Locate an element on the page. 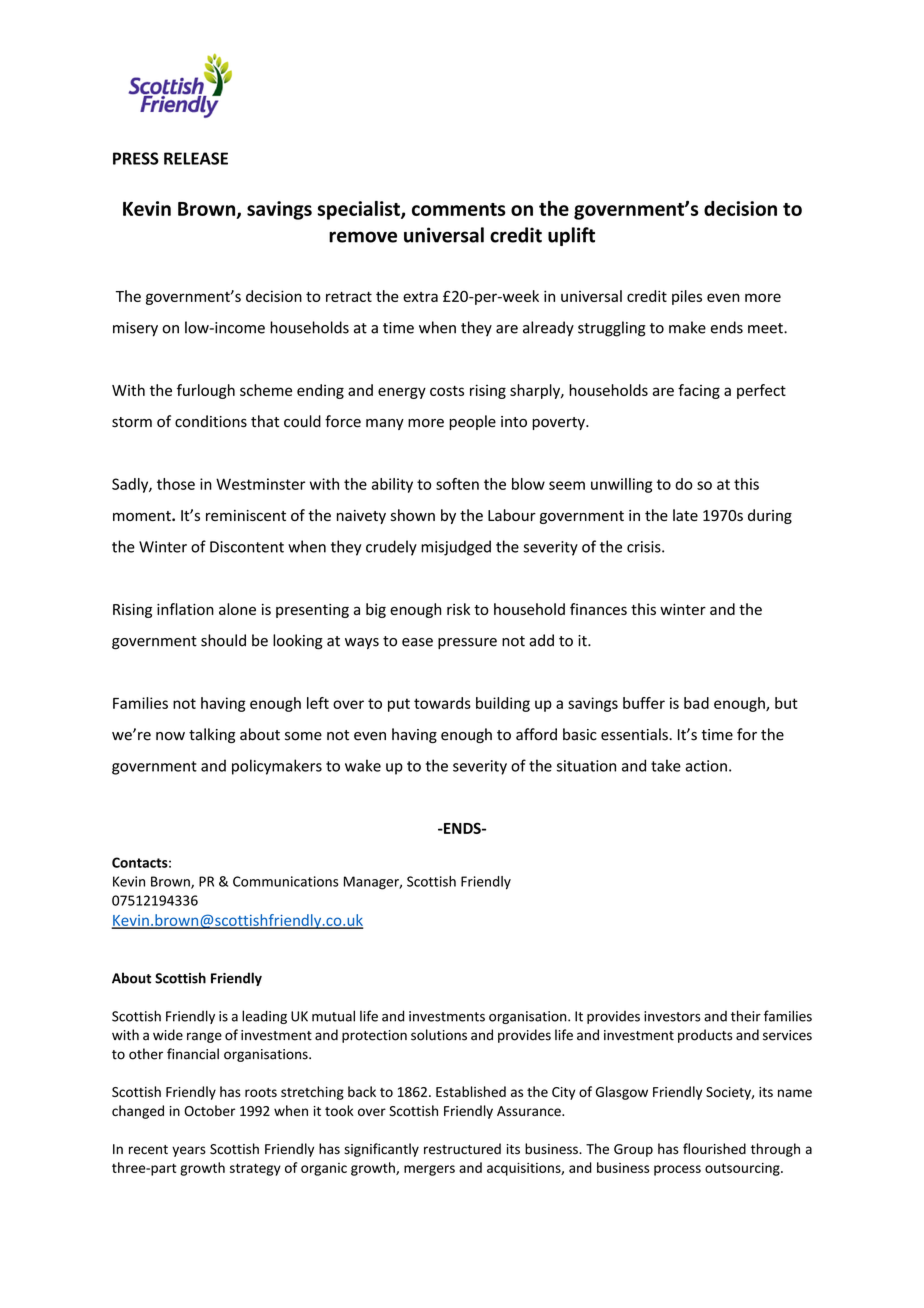 This page has width=924, height=1308. soften is located at coordinates (457, 484).
